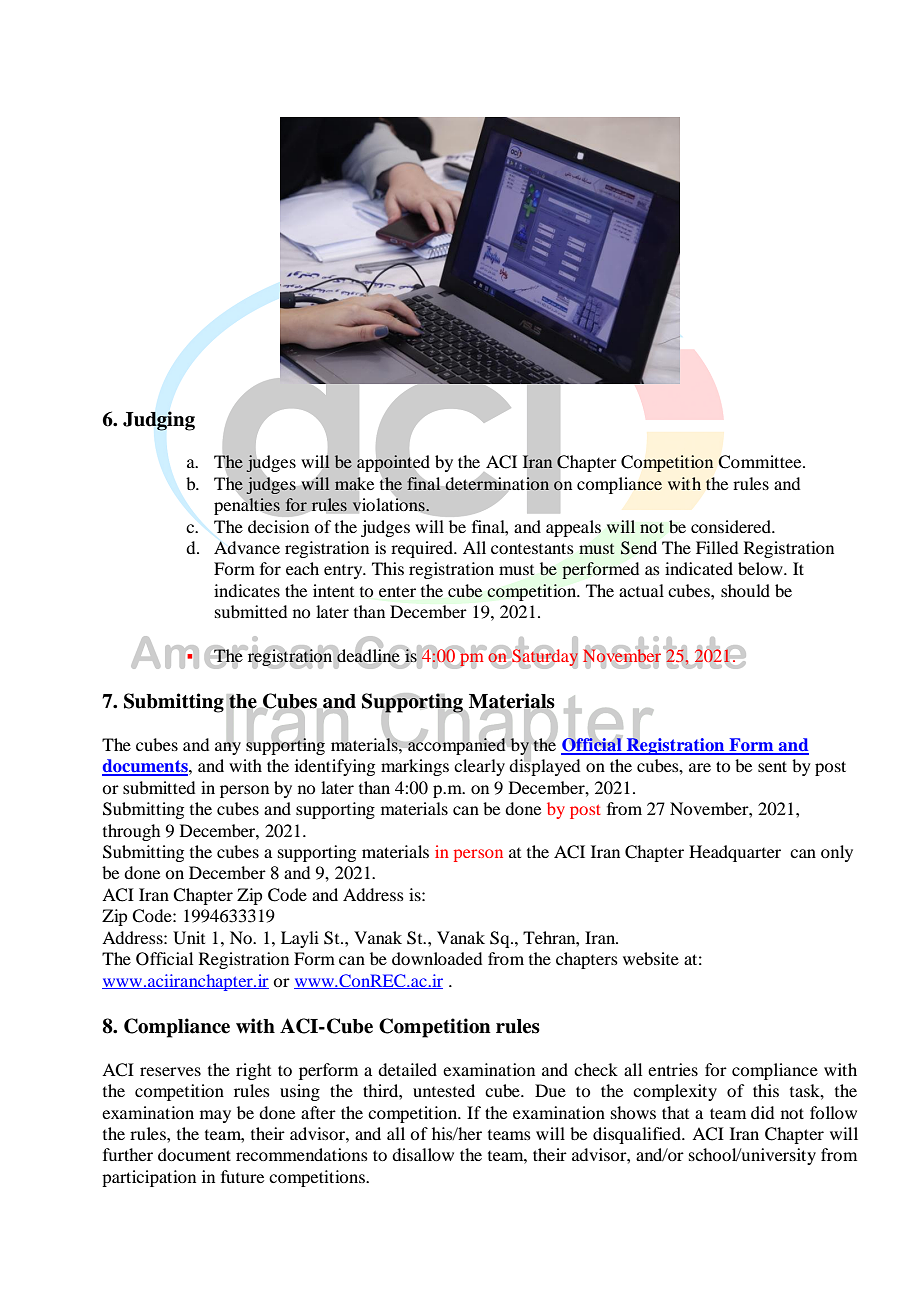 This screenshot has height=1308, width=924. I want to click on appeals, so click(573, 528).
